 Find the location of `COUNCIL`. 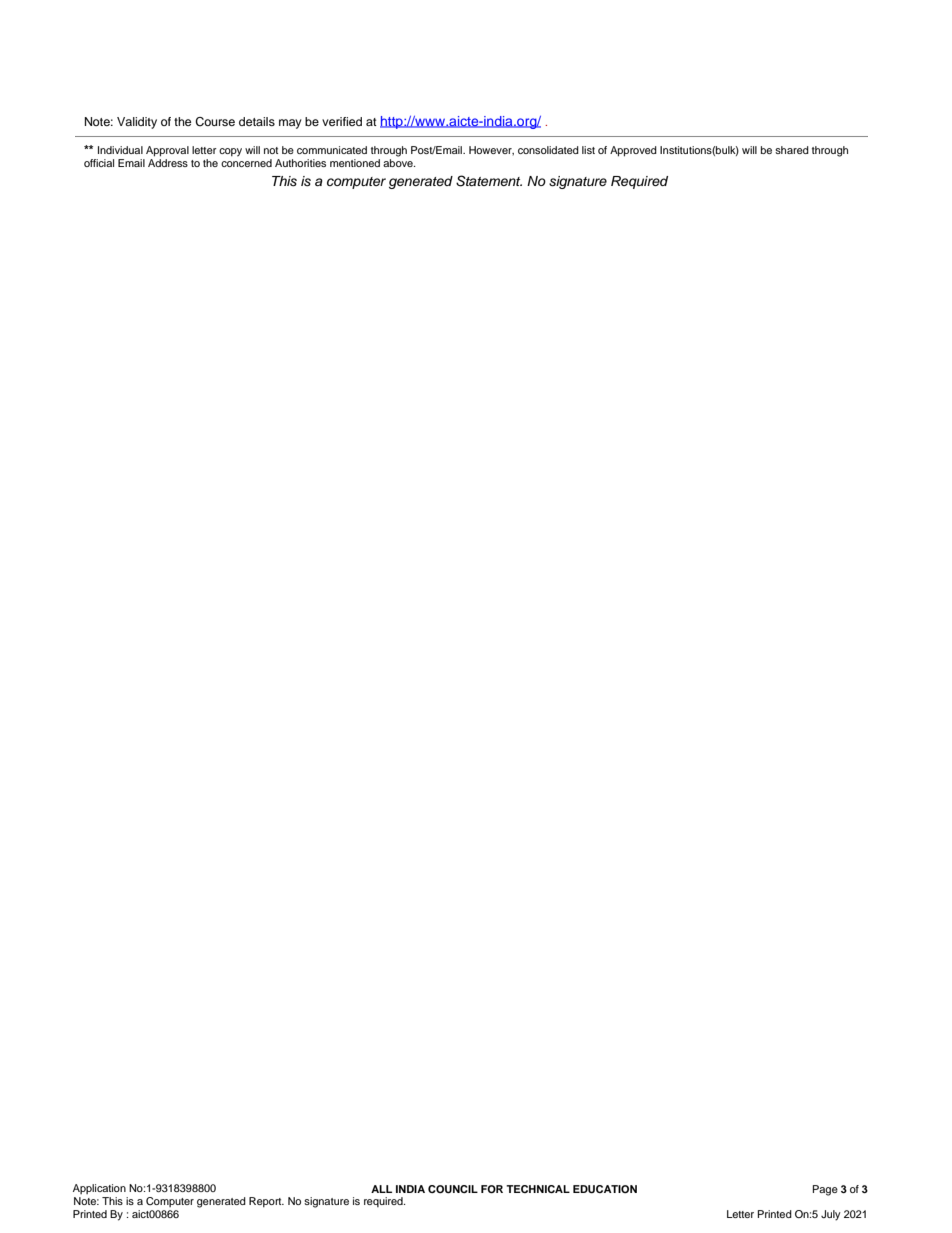

COUNCIL is located at coordinates (453, 1189).
